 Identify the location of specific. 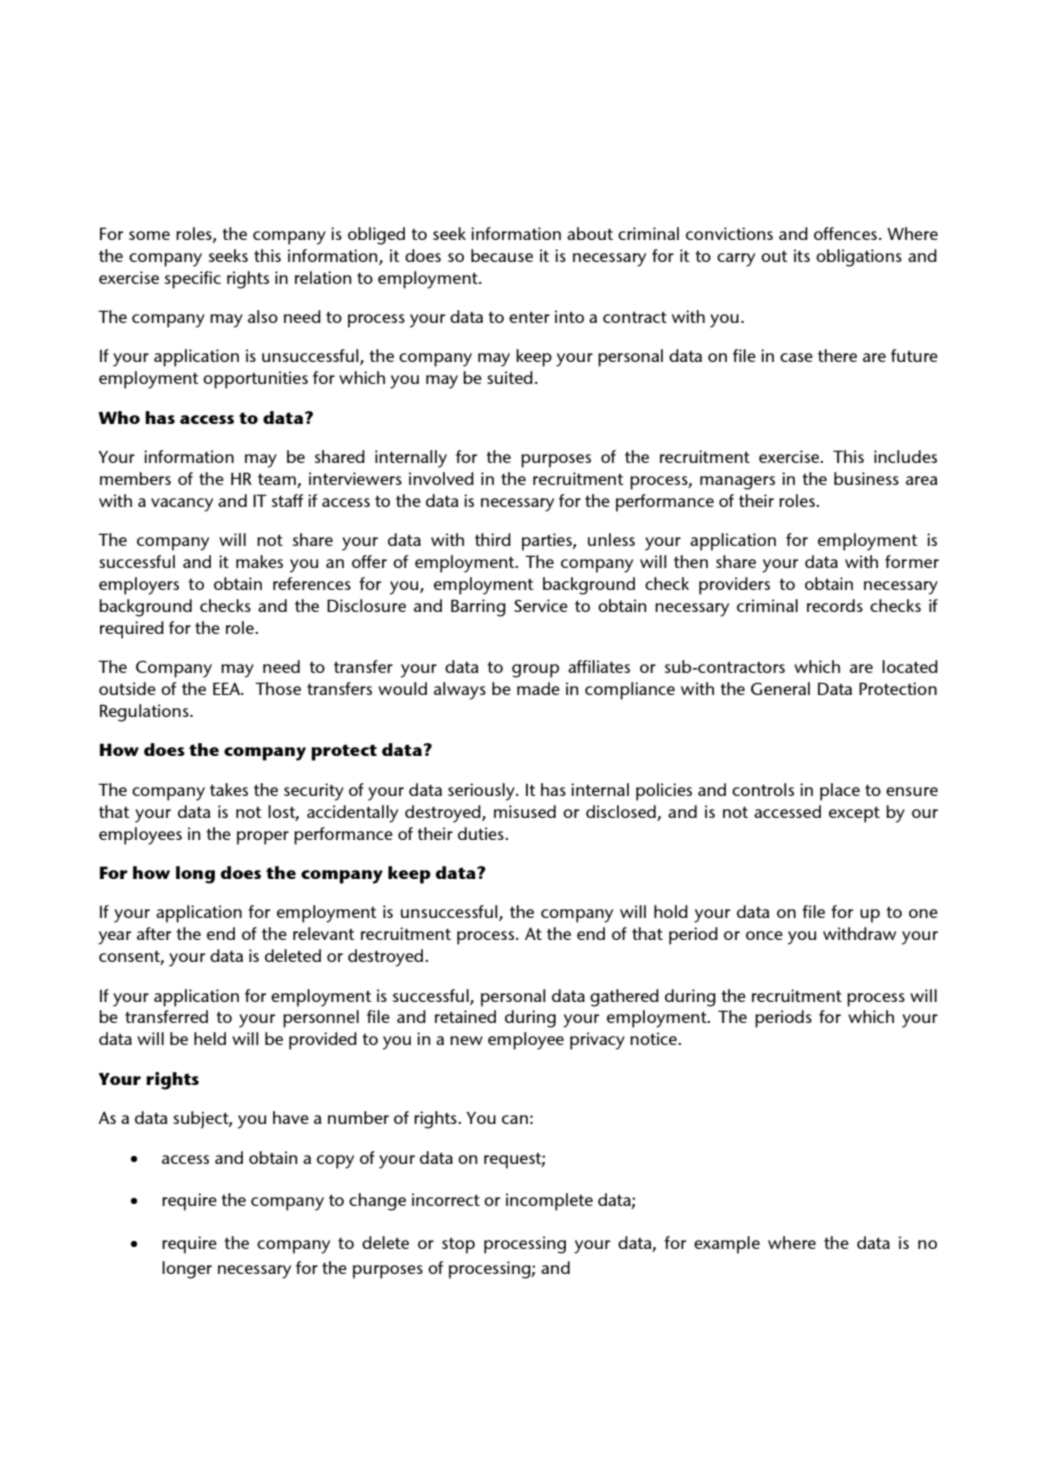
(193, 280).
